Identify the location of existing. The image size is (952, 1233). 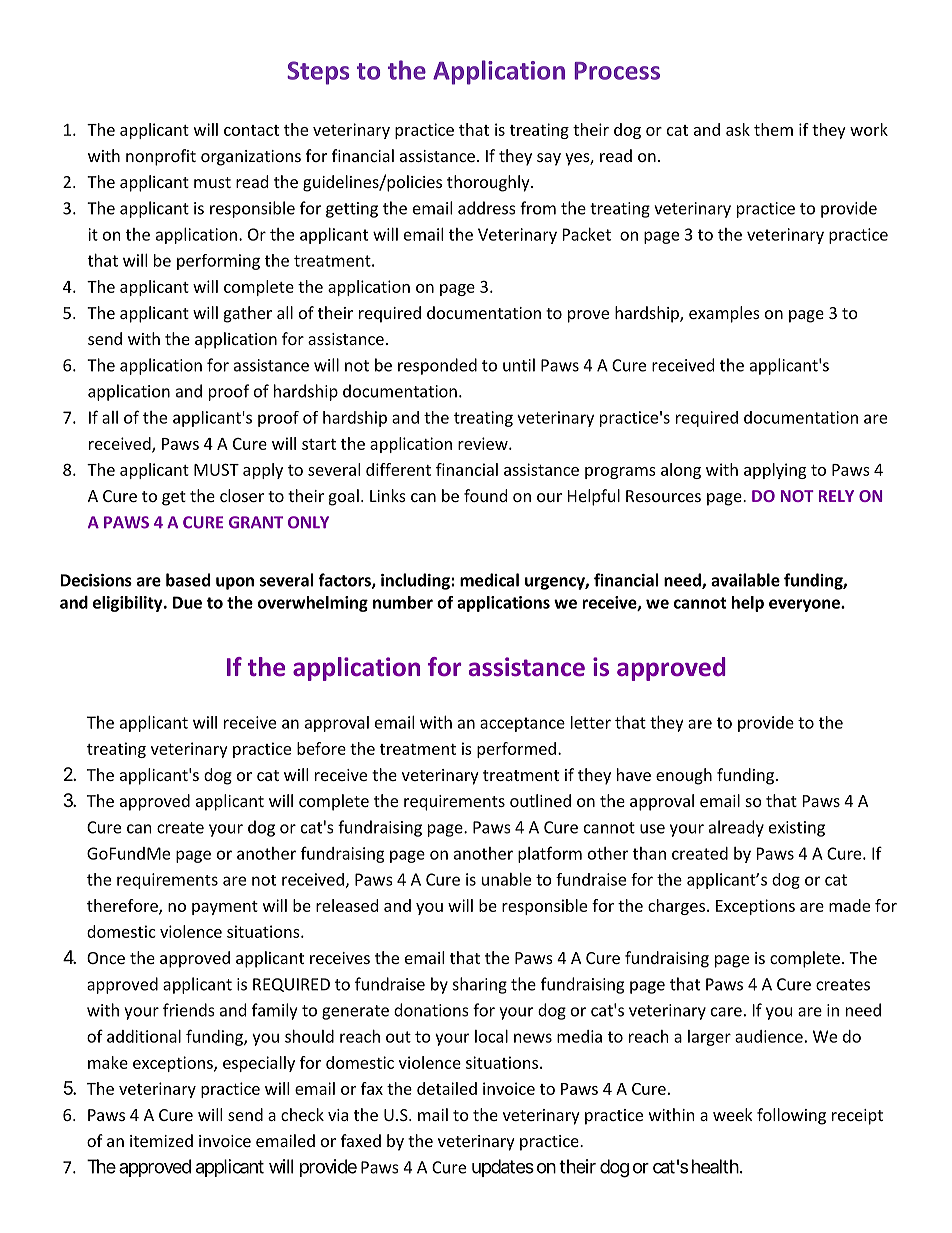
(797, 829).
